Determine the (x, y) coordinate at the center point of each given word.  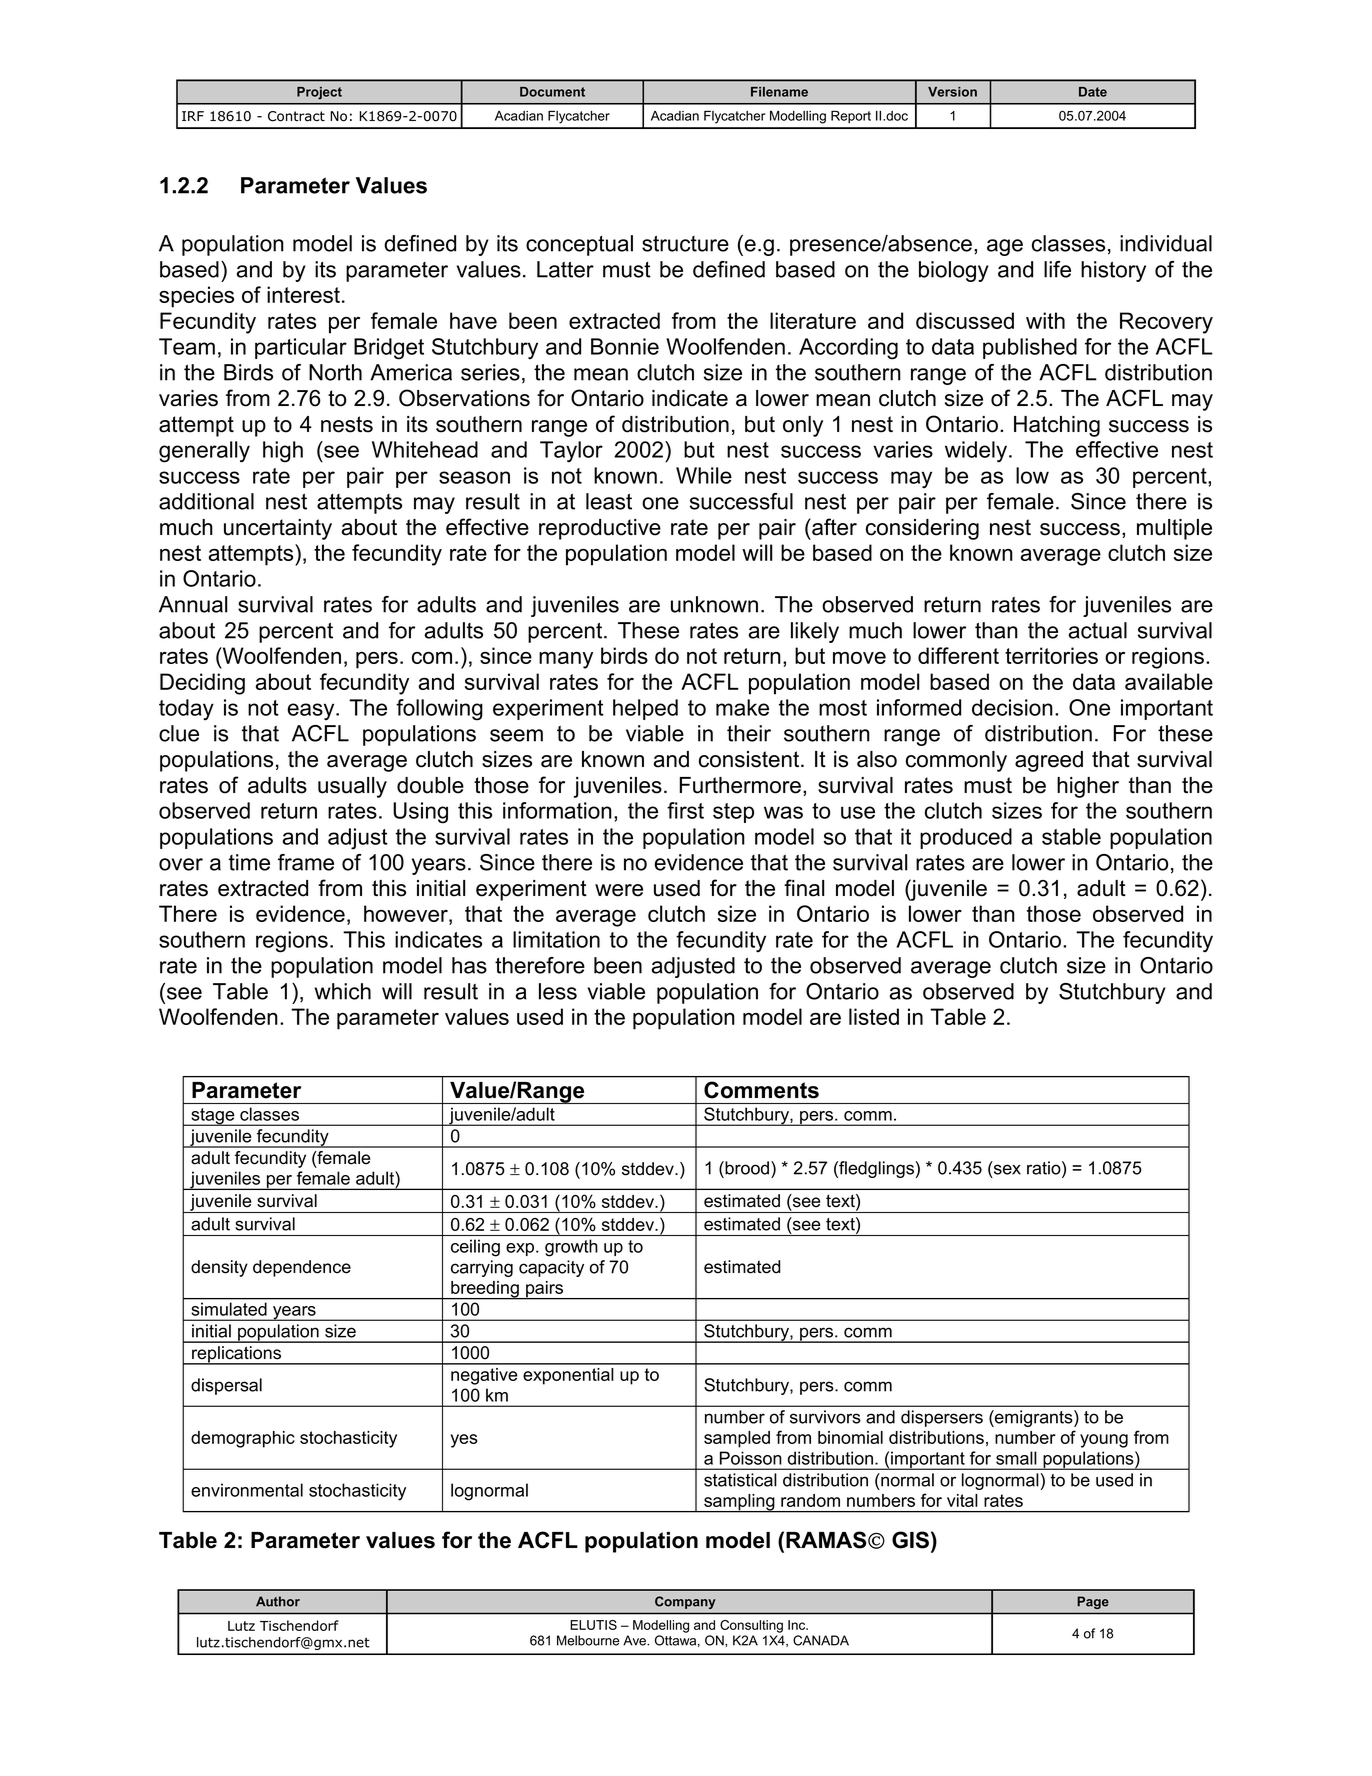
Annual (193, 604)
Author (278, 1601)
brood (747, 1168)
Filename (779, 92)
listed (874, 1016)
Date (1093, 92)
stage (213, 1117)
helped (645, 709)
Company (685, 1602)
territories (1051, 655)
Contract (296, 116)
